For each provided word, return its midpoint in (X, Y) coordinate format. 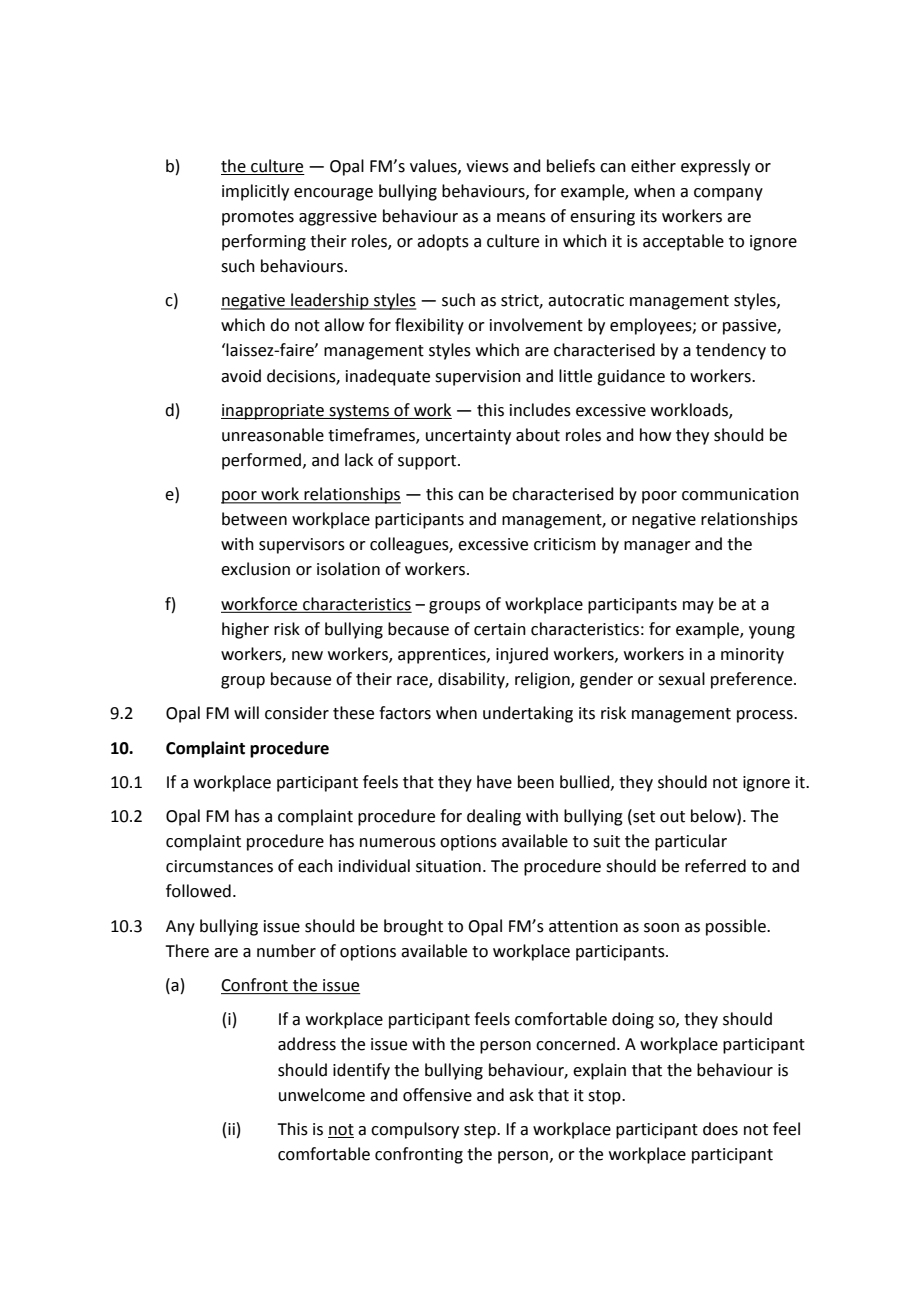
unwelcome (322, 1095)
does (720, 1129)
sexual (681, 679)
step (481, 1131)
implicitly (255, 192)
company (728, 194)
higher (245, 630)
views (487, 166)
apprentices (443, 656)
